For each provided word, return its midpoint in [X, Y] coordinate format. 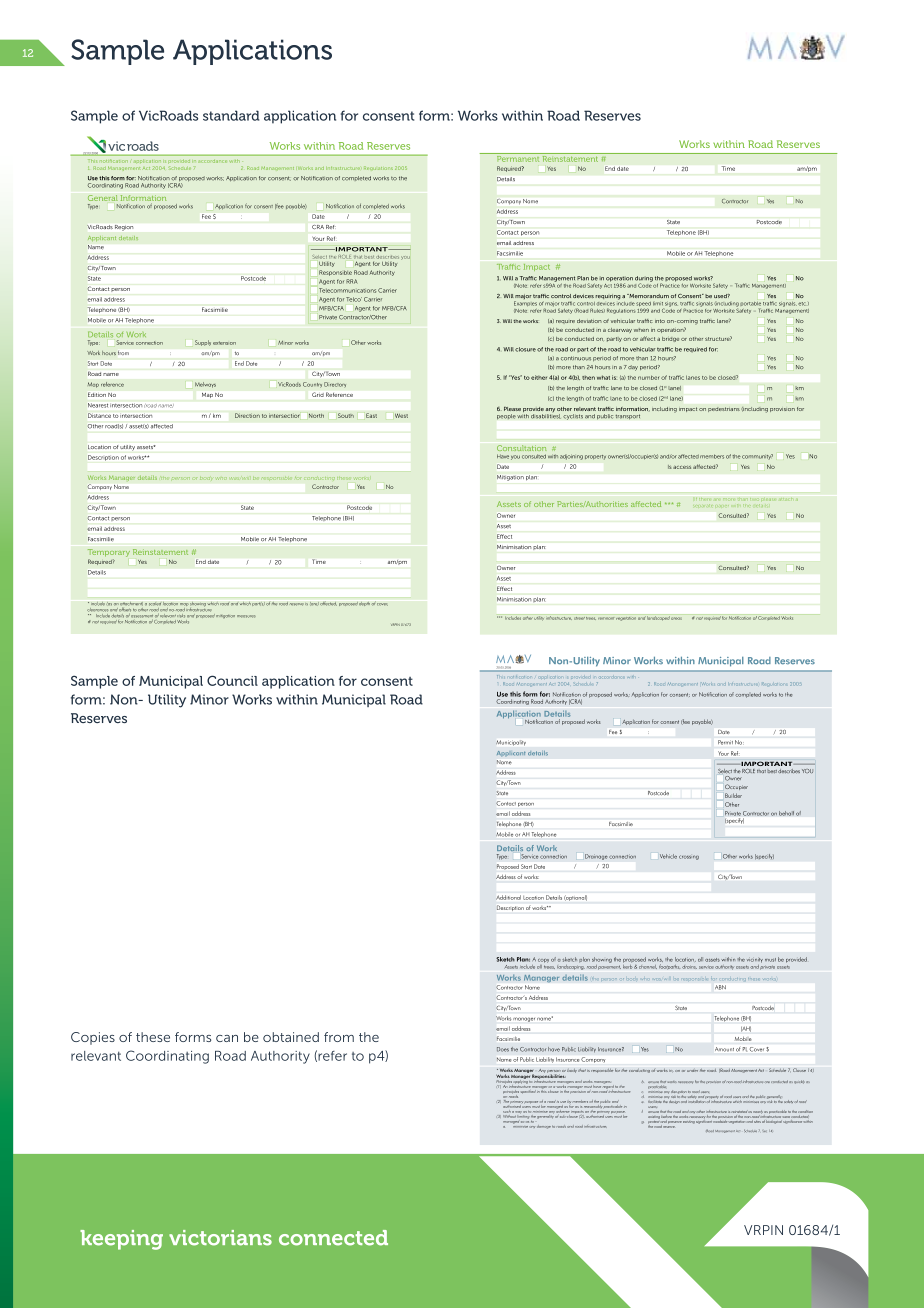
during [644, 280]
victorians [220, 1238]
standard [231, 115]
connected [333, 1238]
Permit [725, 742]
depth [364, 604]
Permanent [517, 157]
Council [232, 680]
